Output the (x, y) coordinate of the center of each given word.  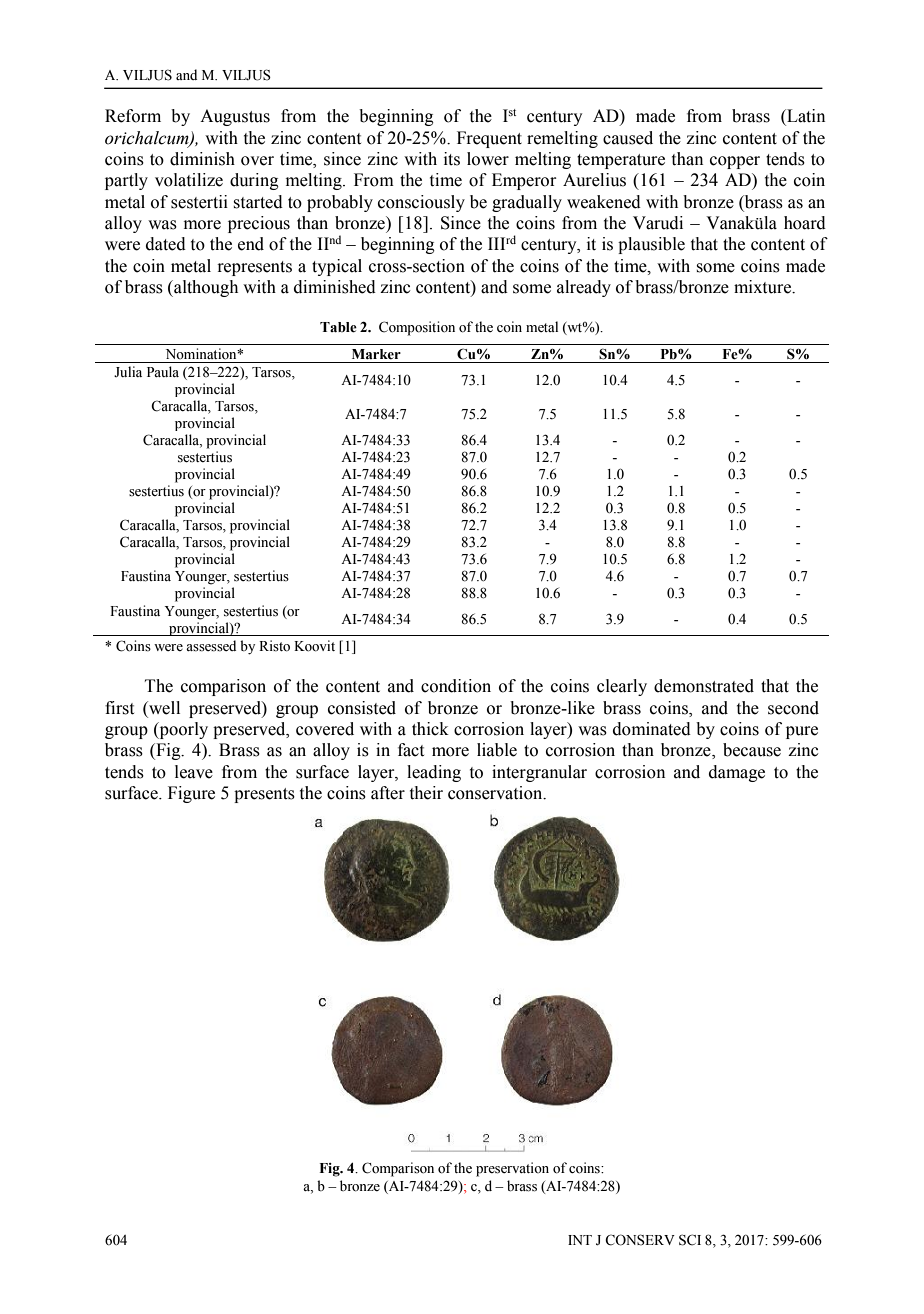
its (452, 159)
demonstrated (704, 686)
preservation (512, 1169)
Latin (805, 116)
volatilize (189, 180)
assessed (211, 646)
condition (456, 686)
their (426, 793)
